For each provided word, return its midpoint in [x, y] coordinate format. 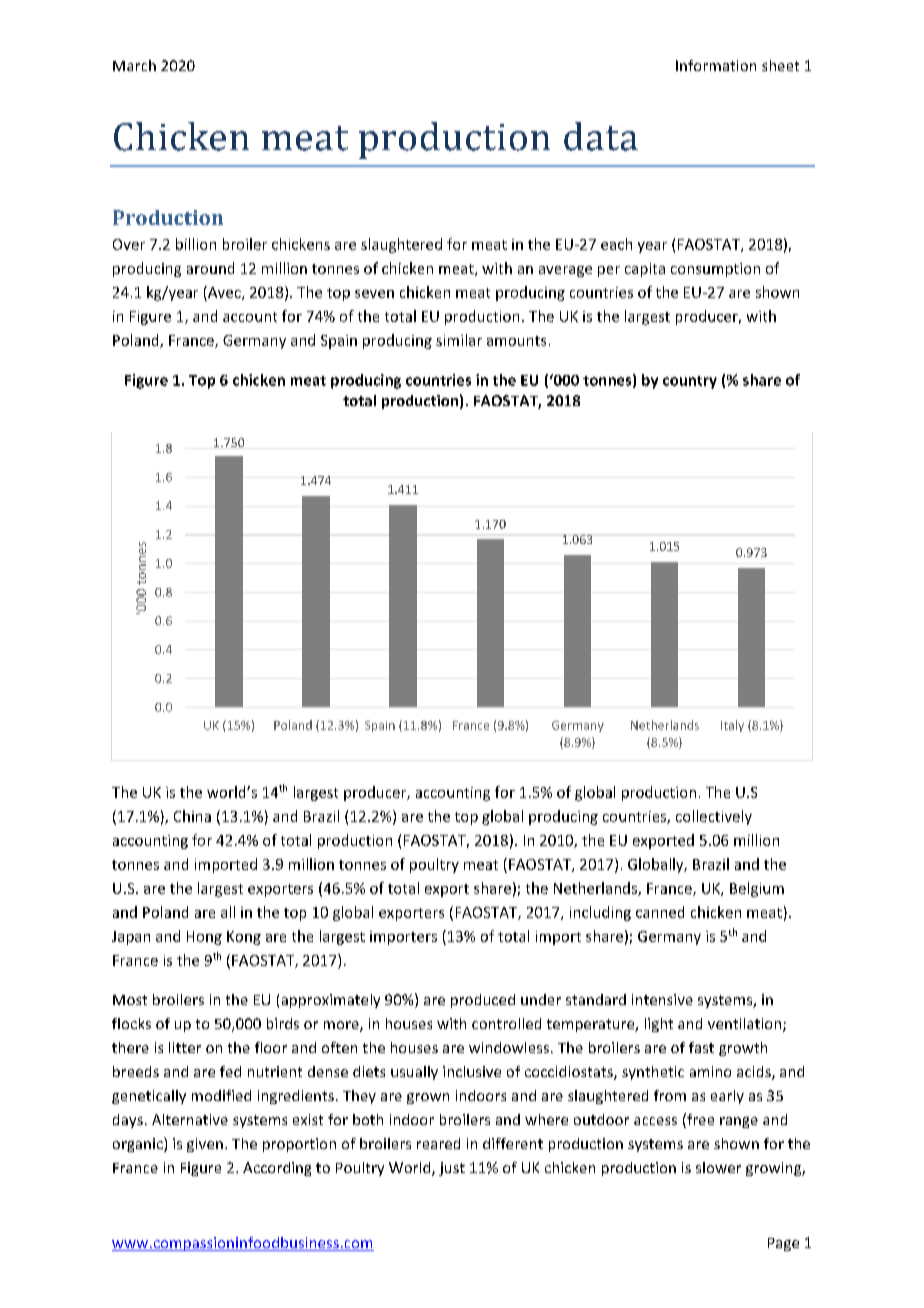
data [601, 136]
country [690, 382]
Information [716, 65]
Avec [224, 293]
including [600, 913]
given [205, 1145]
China [192, 816]
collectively [714, 817]
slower [718, 1167]
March [134, 65]
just [452, 1169]
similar [459, 340]
